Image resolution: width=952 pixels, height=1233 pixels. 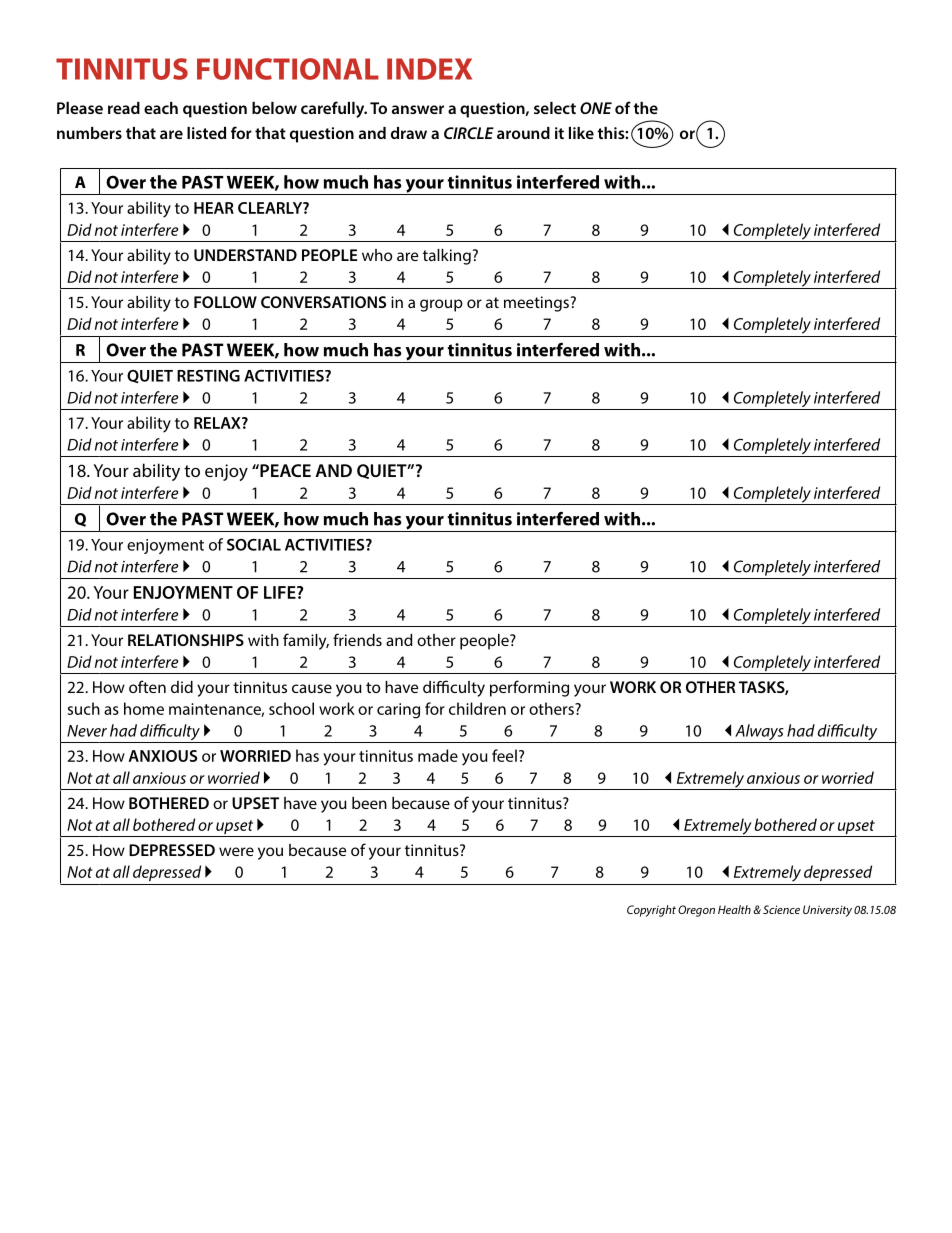 What do you see at coordinates (596, 108) in the screenshot?
I see `ONE` at bounding box center [596, 108].
